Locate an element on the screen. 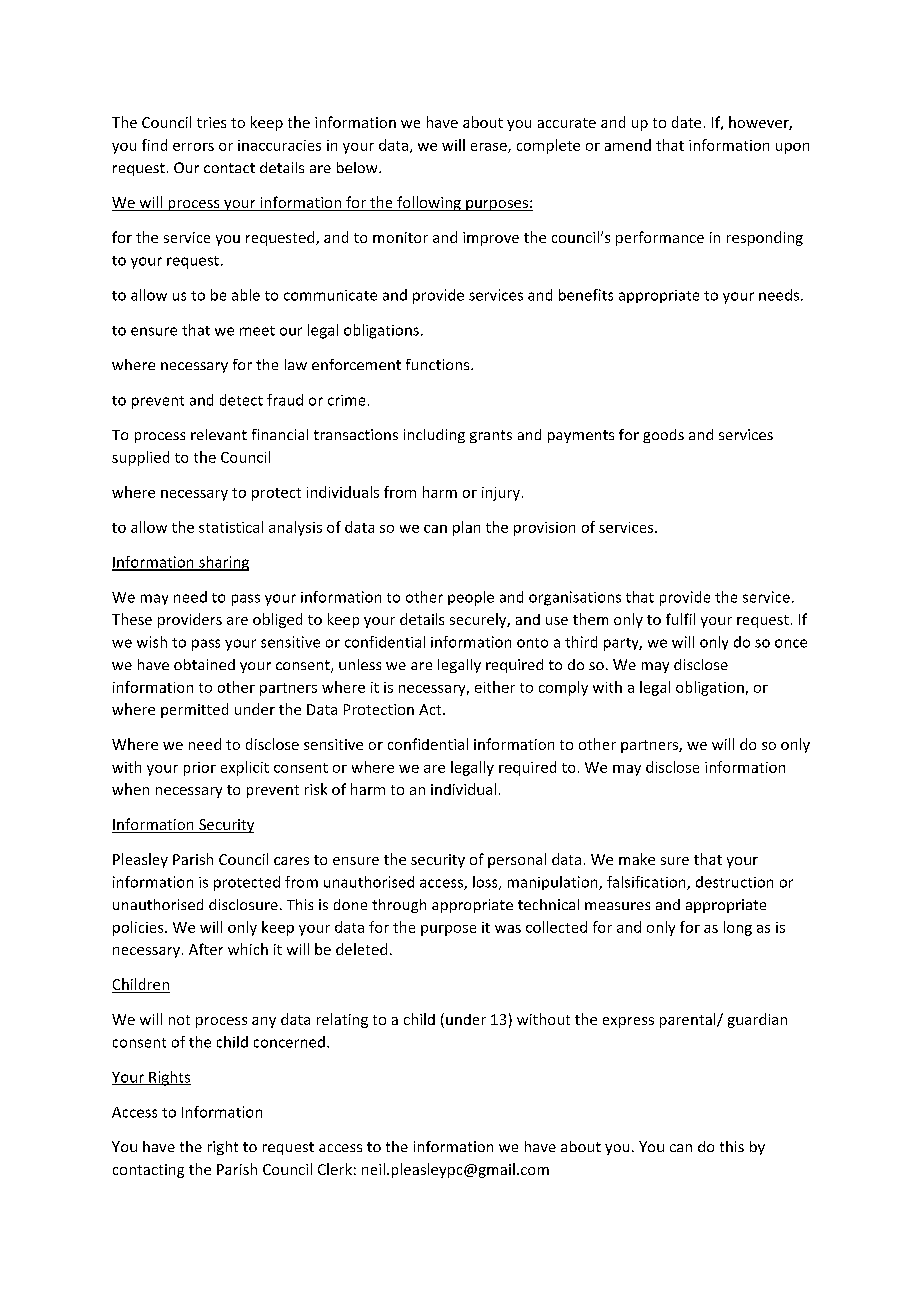 The height and width of the screenshot is (1308, 924). sharing is located at coordinates (223, 563).
